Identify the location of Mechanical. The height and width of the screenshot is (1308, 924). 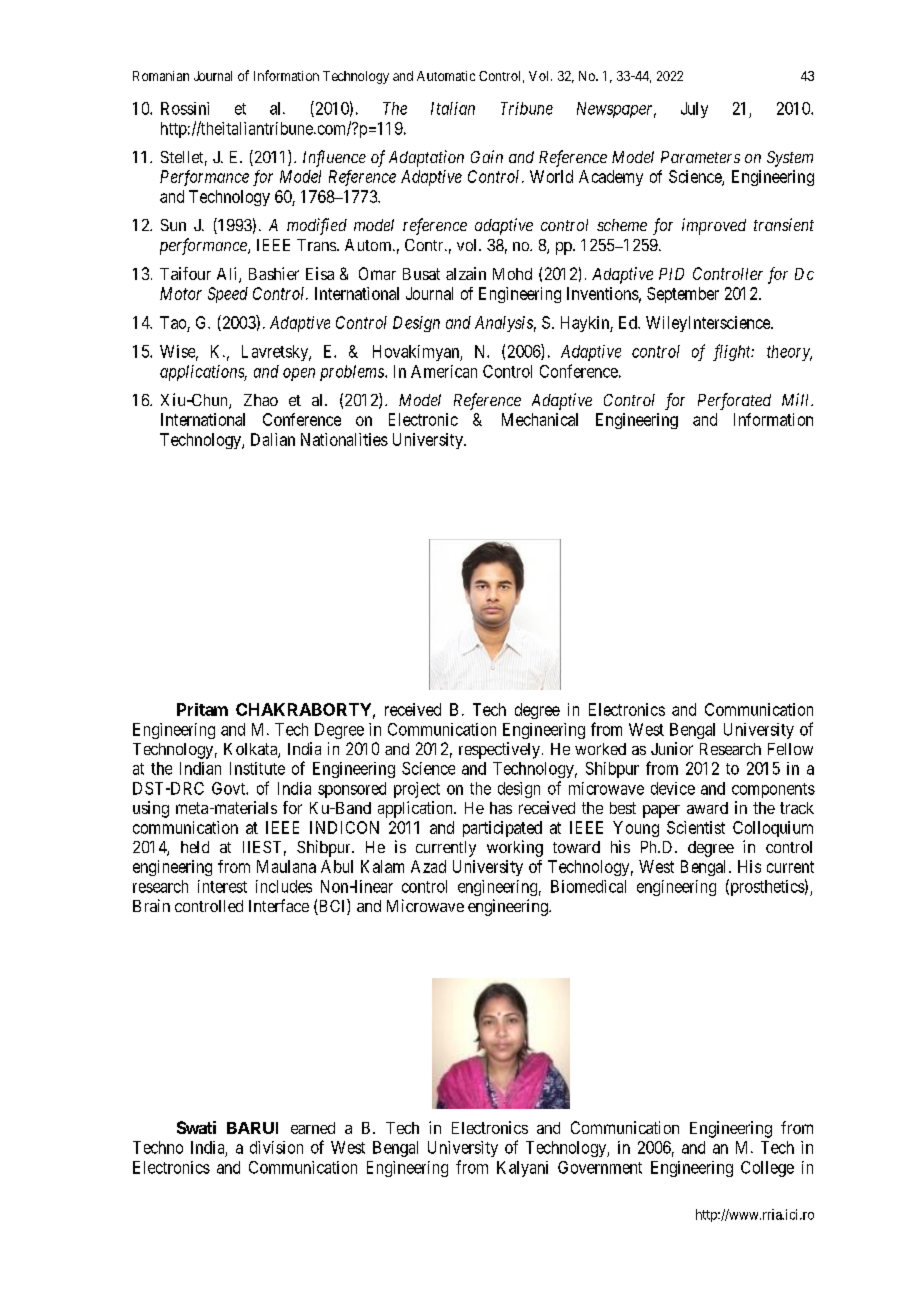
(540, 419).
